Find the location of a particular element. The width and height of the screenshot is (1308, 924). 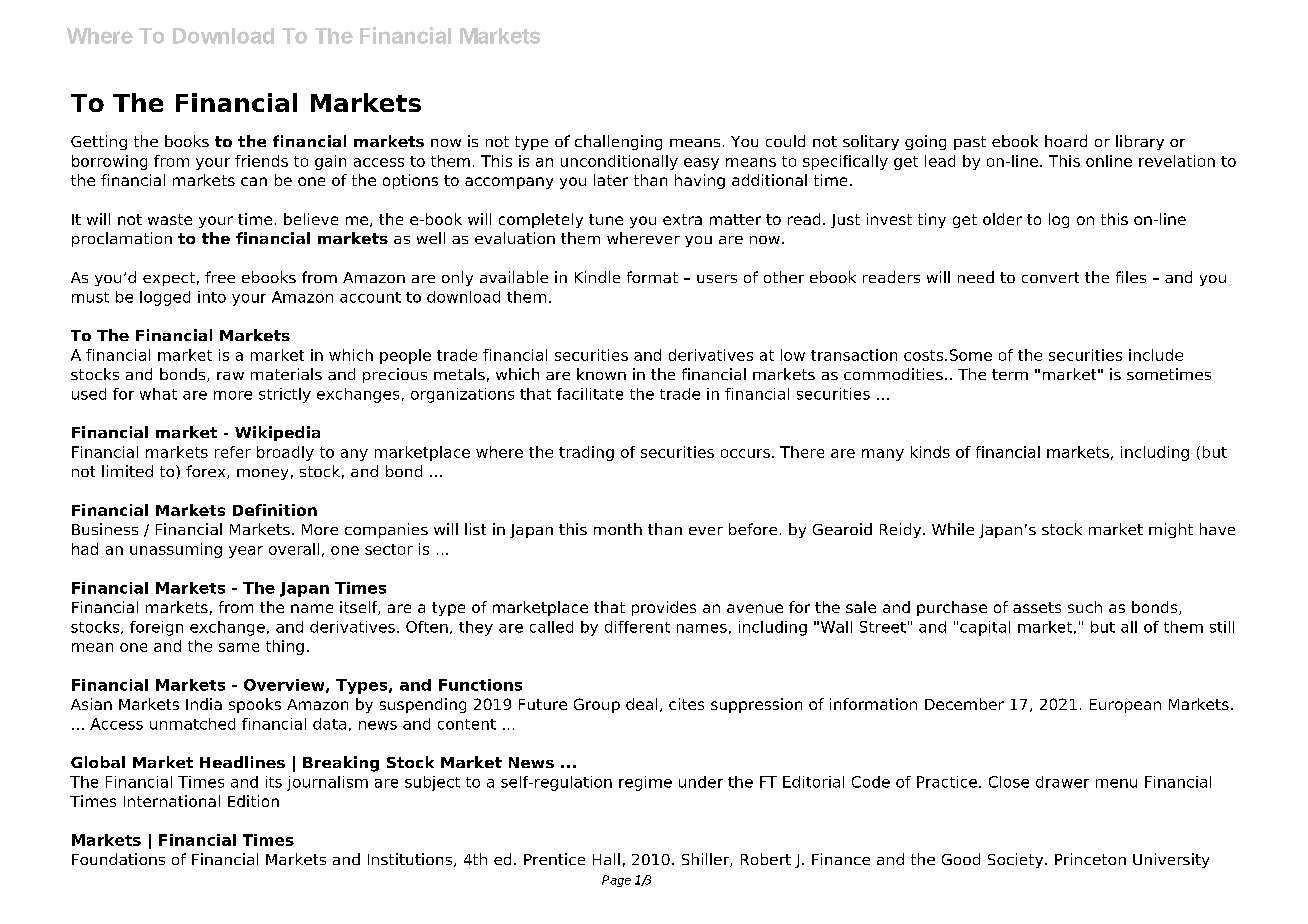

friends is located at coordinates (261, 161).
